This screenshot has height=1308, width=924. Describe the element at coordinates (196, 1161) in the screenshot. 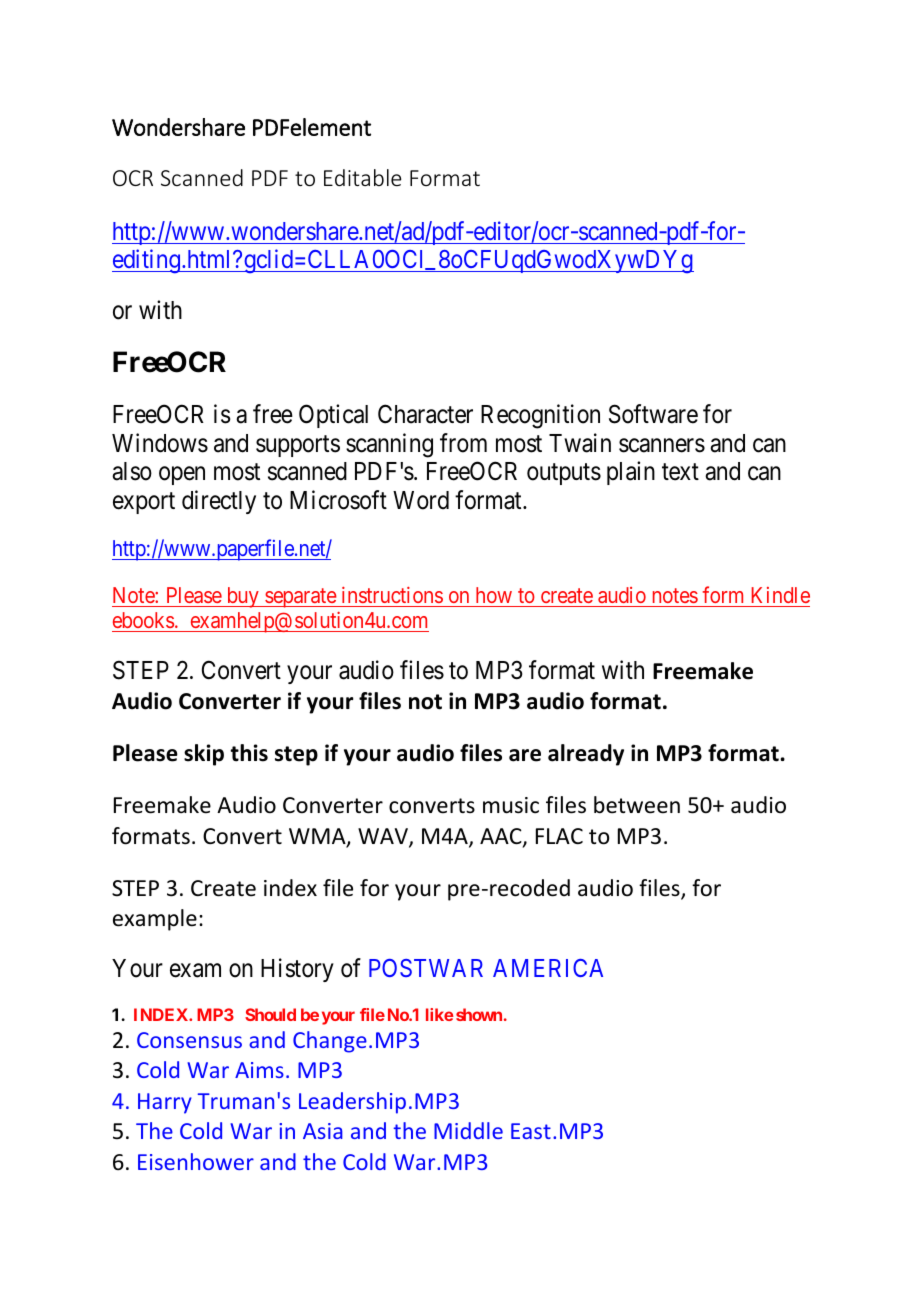

I see `Eisenhower` at that location.
